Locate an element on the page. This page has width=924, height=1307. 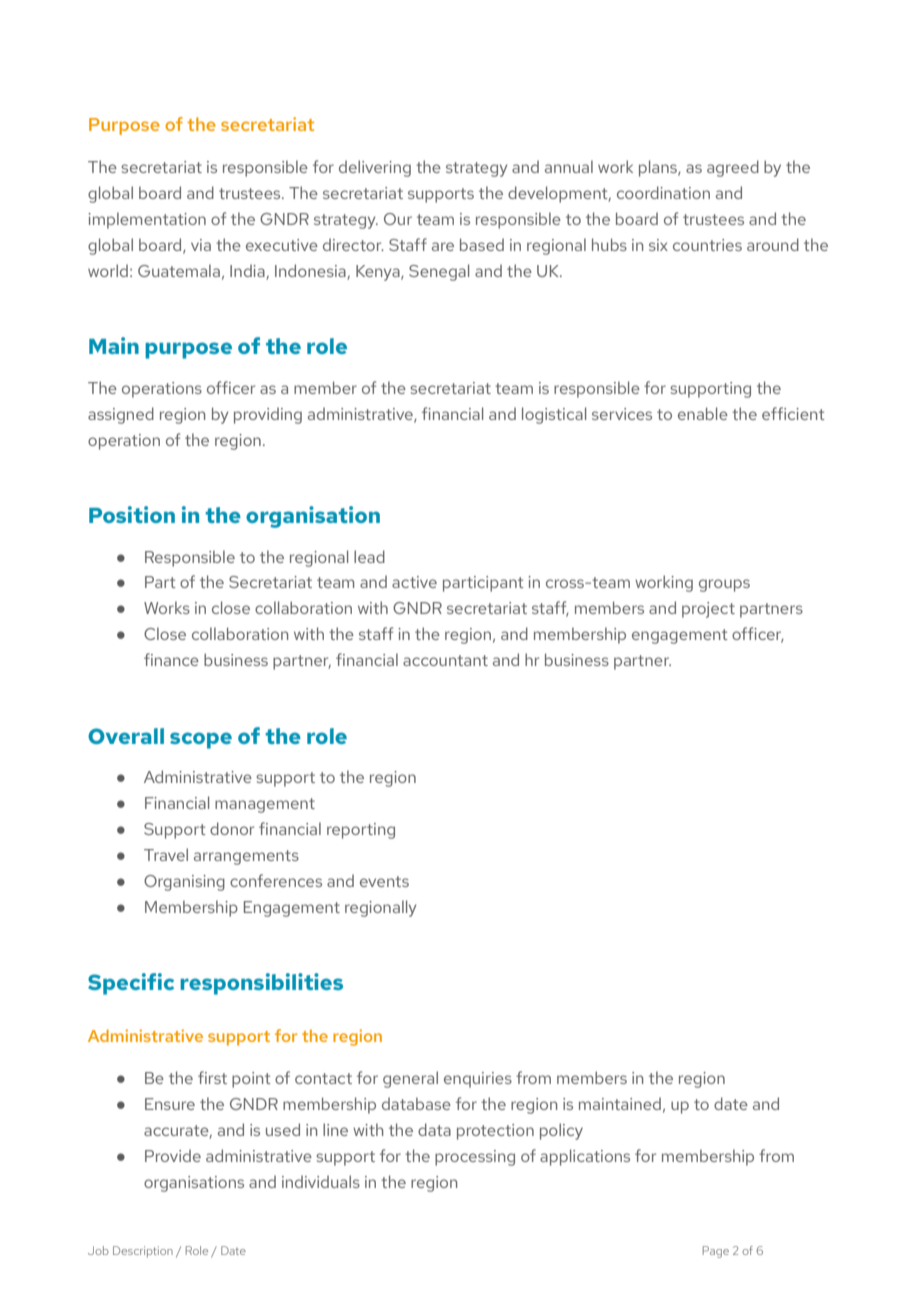
processing is located at coordinates (475, 1158).
